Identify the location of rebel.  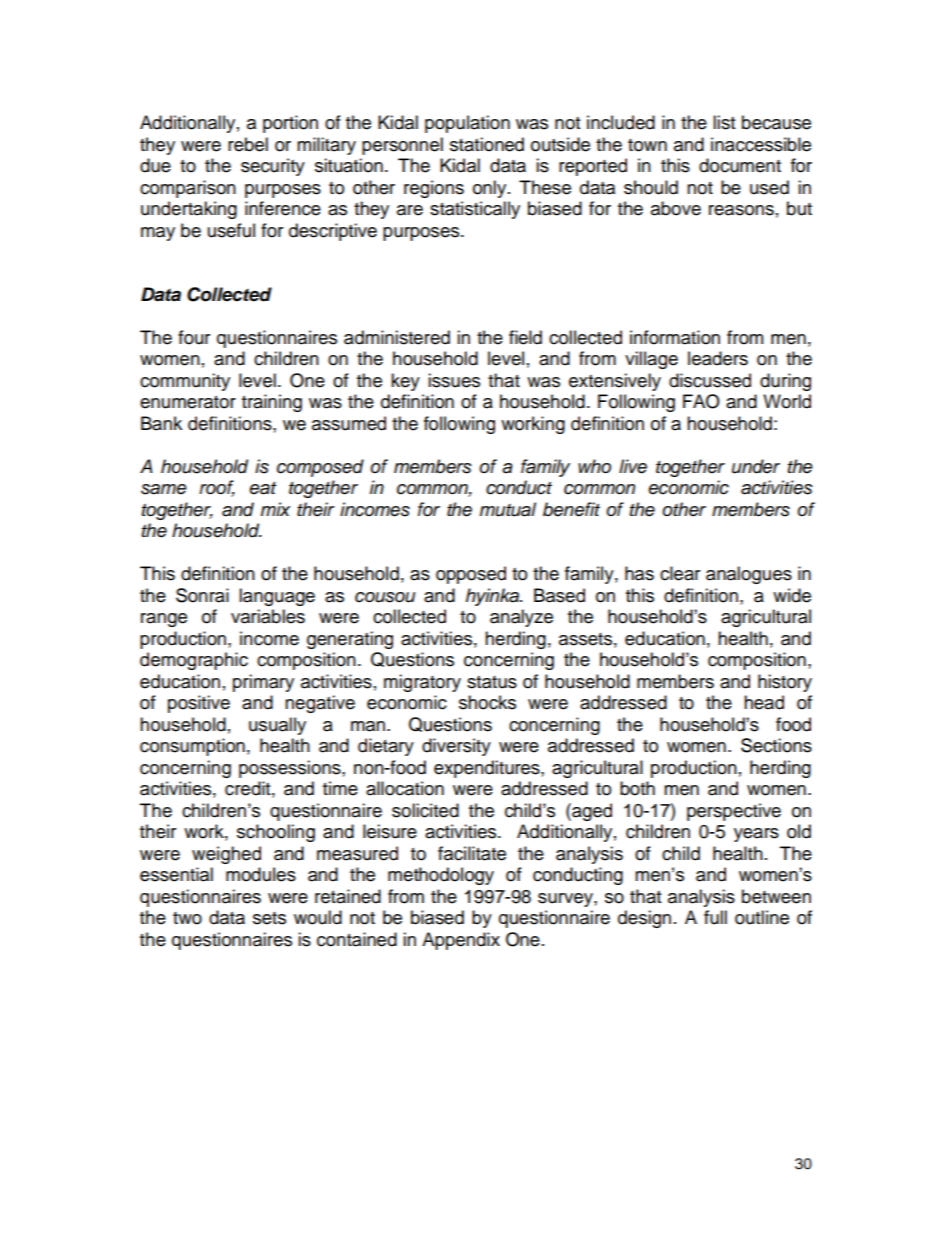
(248, 144).
